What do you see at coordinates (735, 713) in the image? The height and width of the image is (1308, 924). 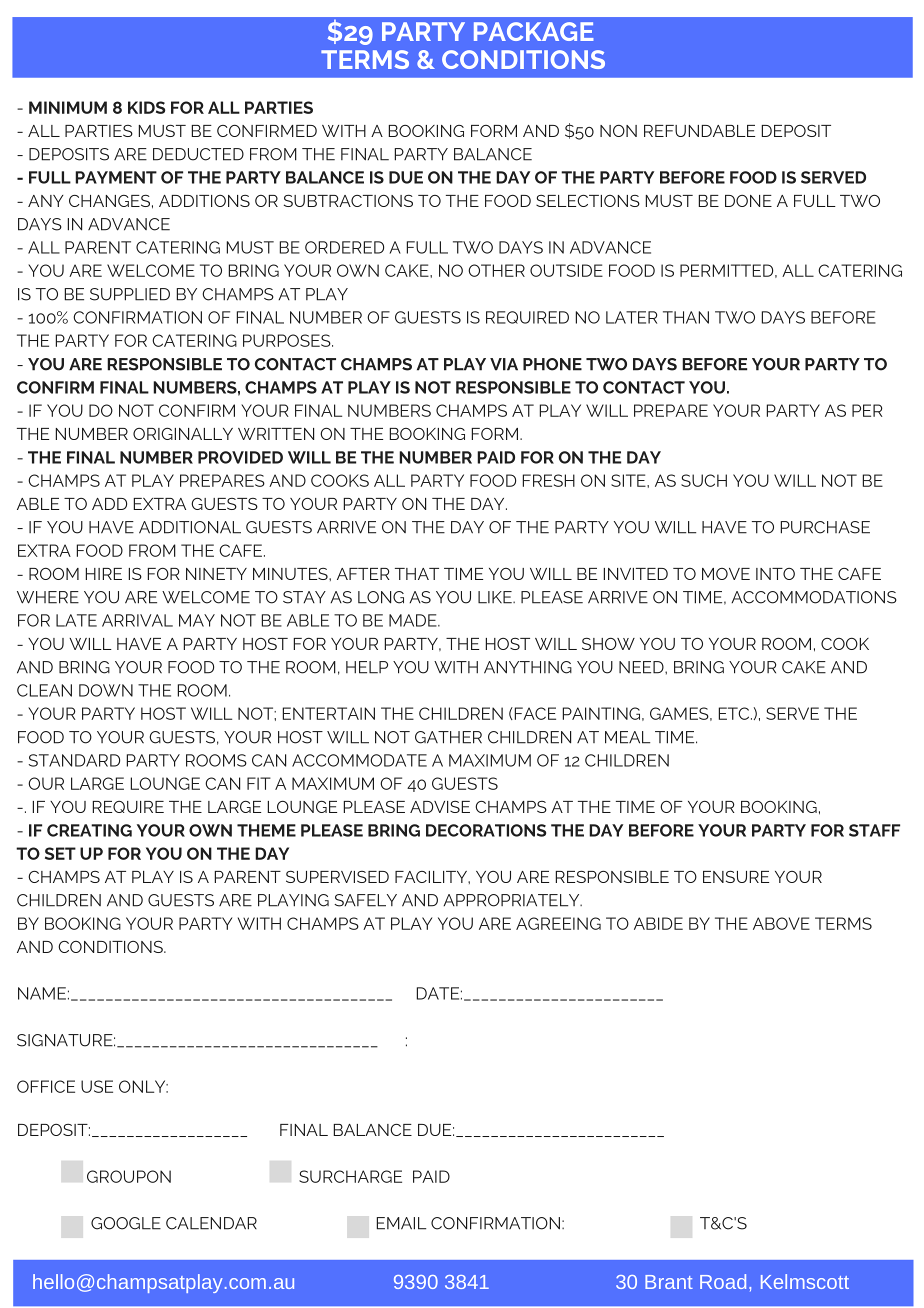 I see `ETC` at bounding box center [735, 713].
